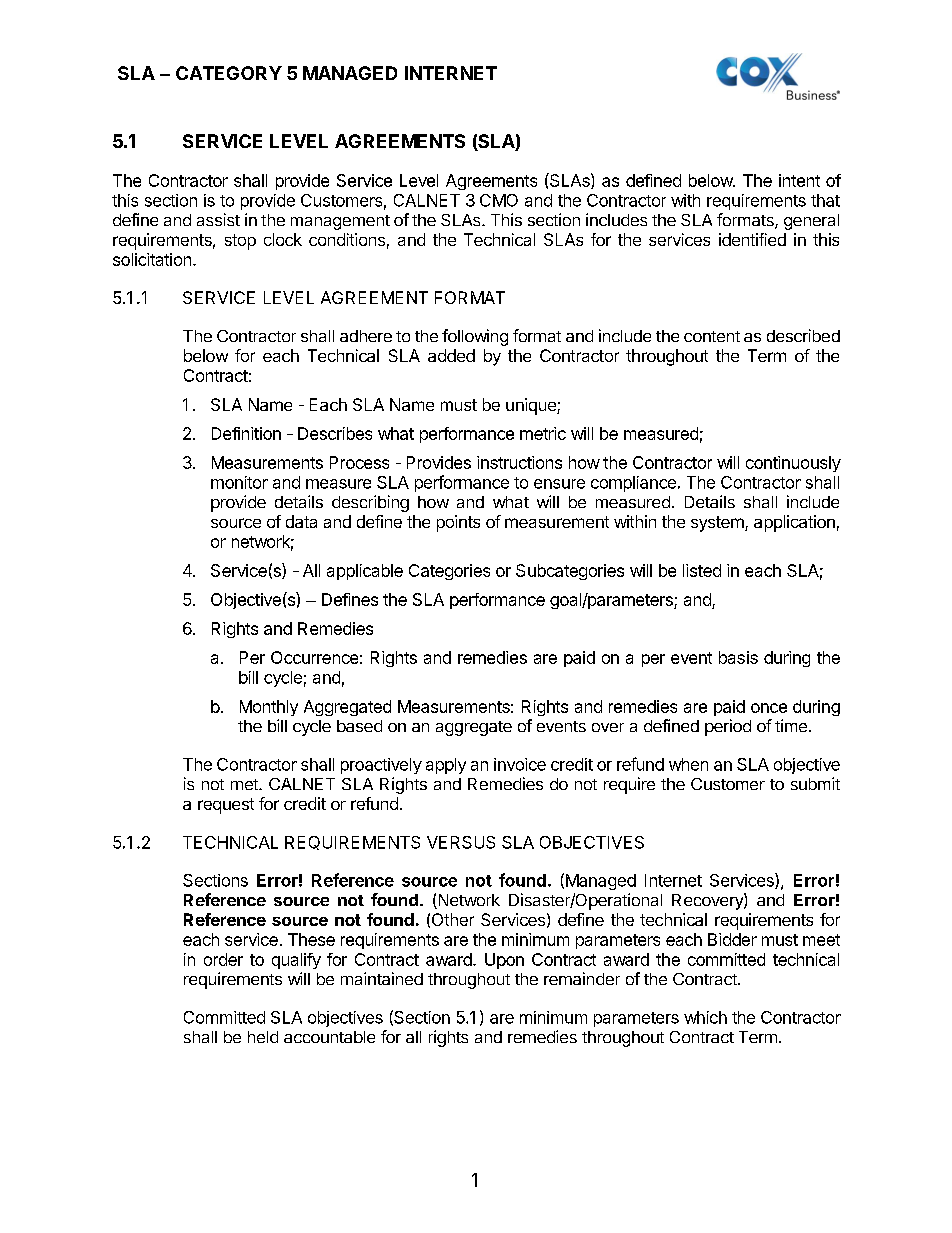  What do you see at coordinates (499, 200) in the image?
I see `CMO` at bounding box center [499, 200].
